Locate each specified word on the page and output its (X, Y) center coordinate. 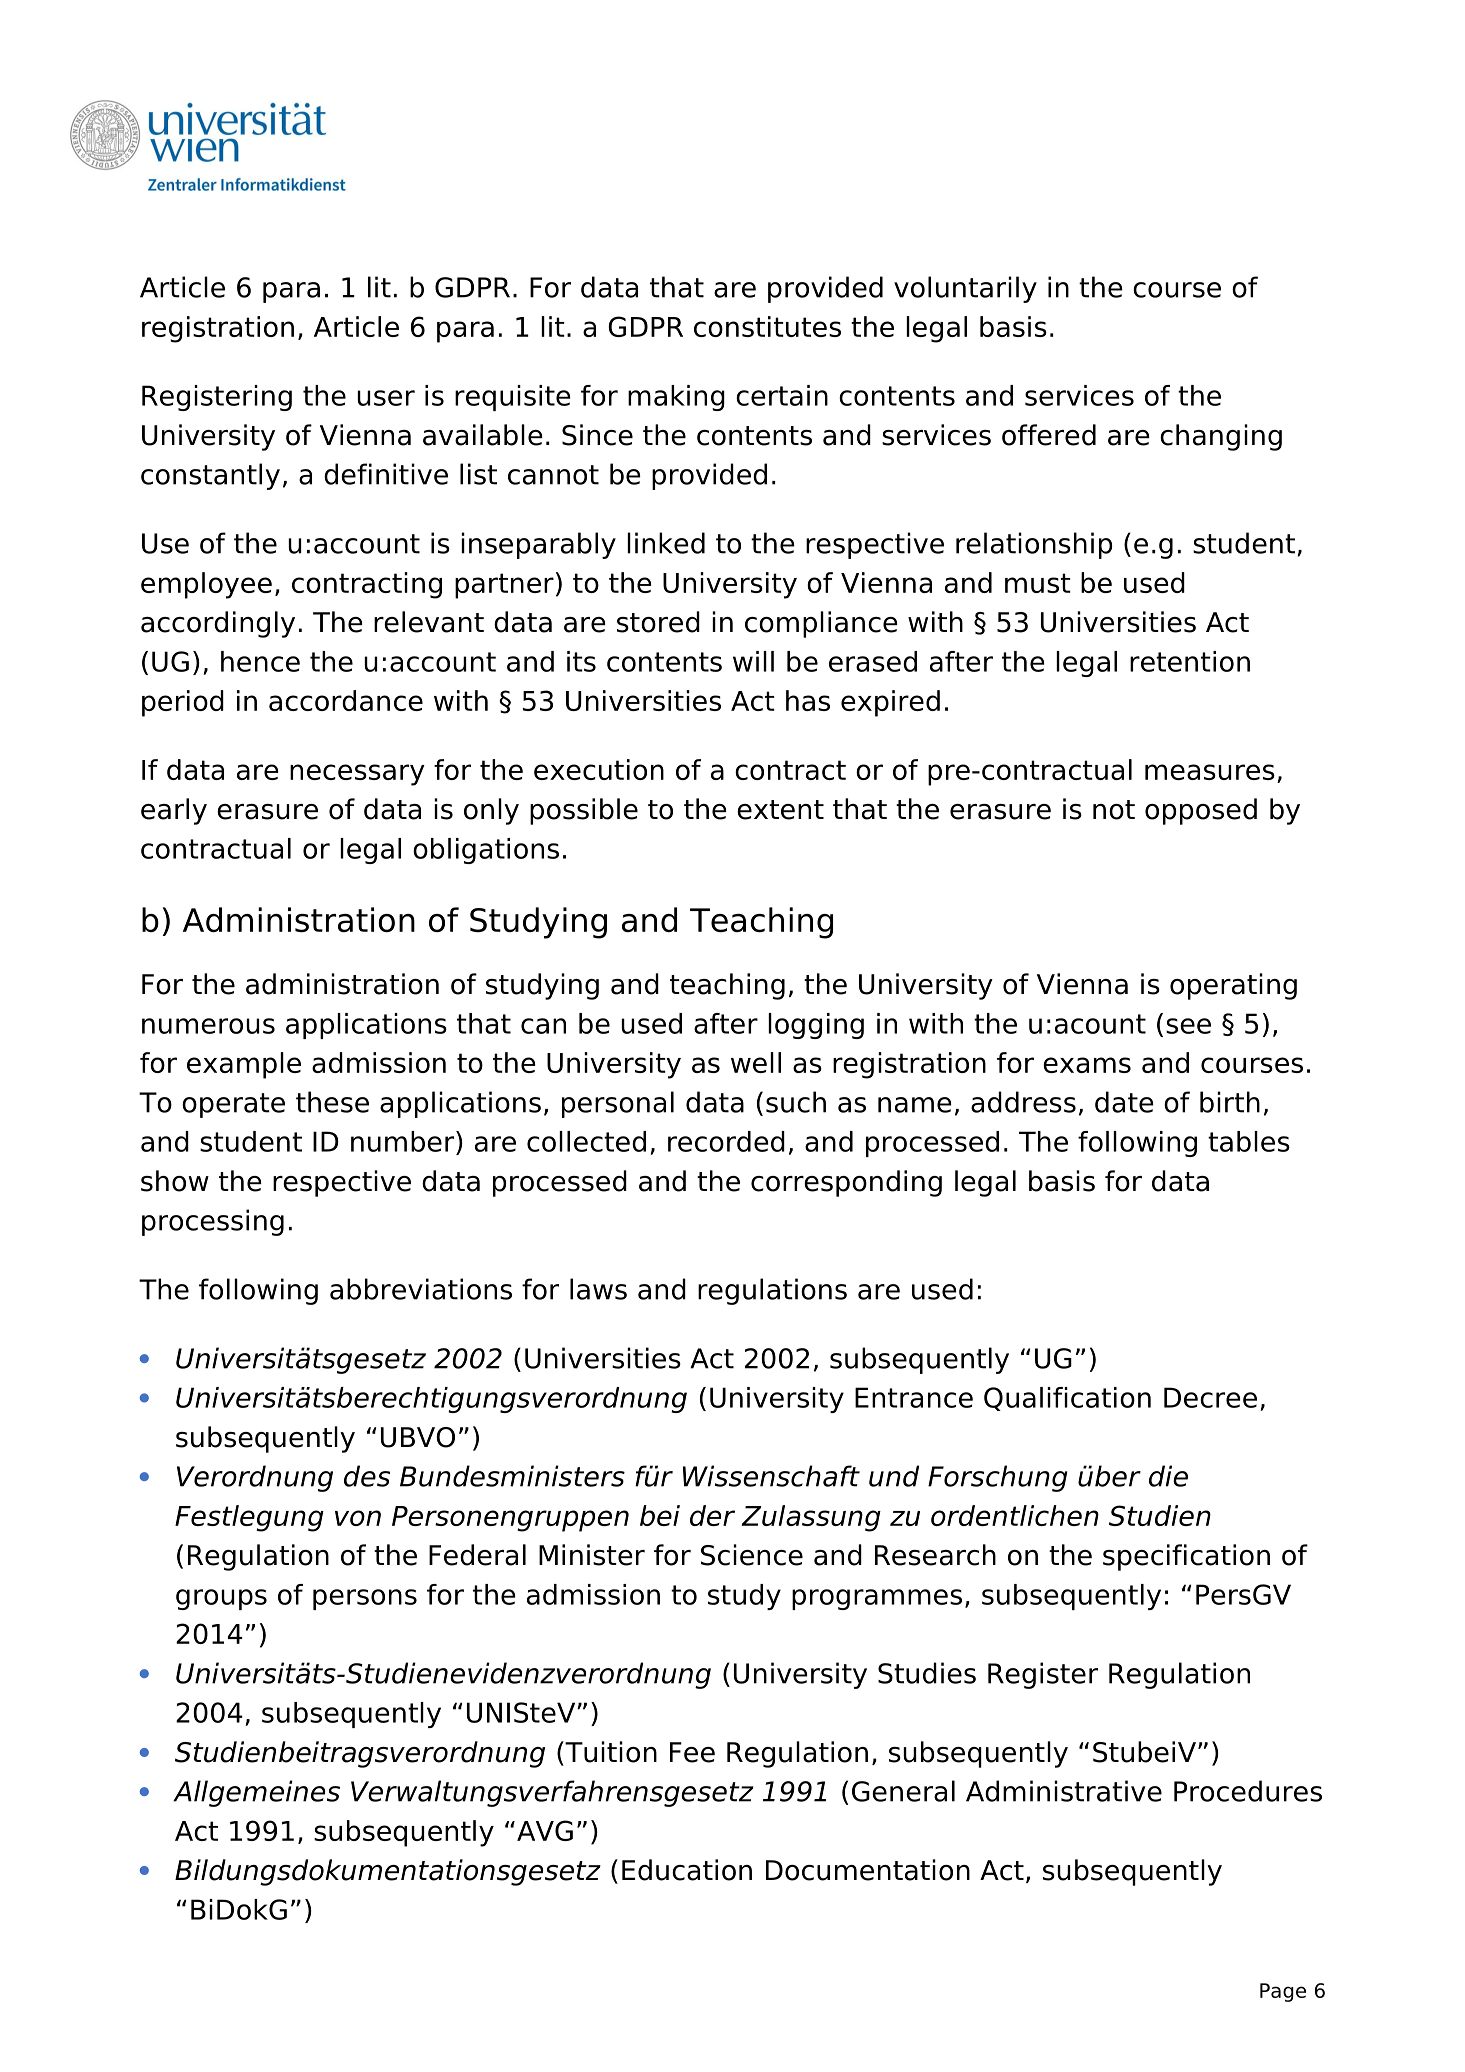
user (386, 398)
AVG (545, 1830)
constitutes (767, 326)
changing (1221, 437)
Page (1283, 1992)
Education (687, 1870)
